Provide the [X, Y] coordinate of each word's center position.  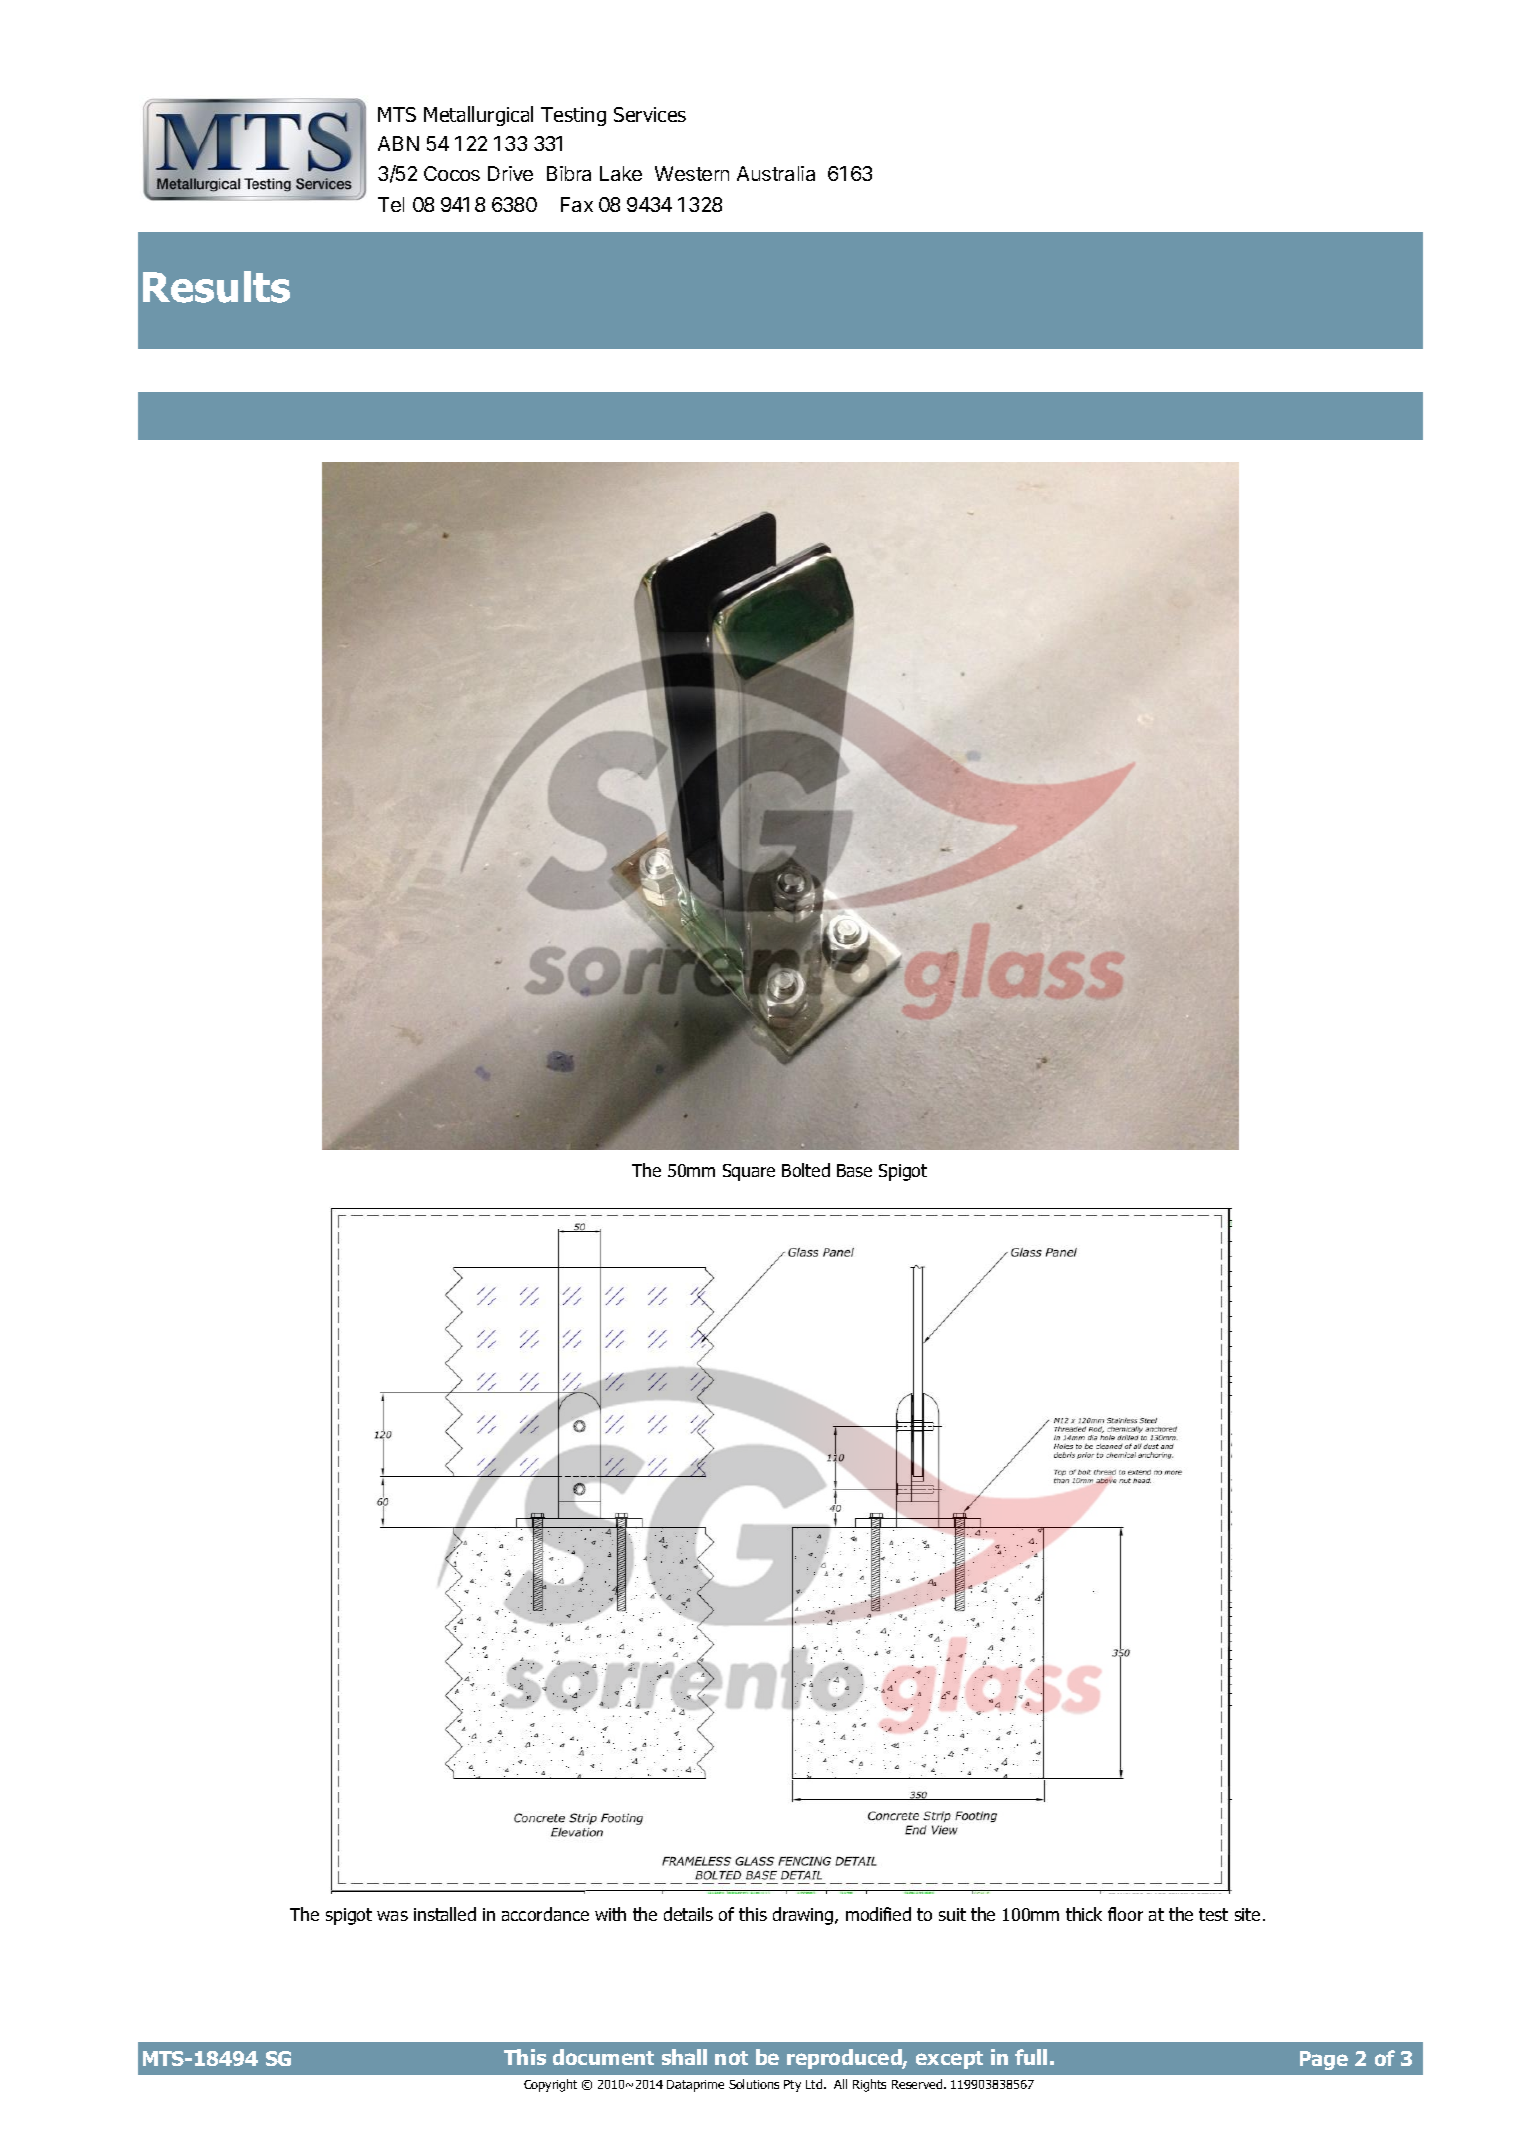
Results [216, 287]
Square [749, 1172]
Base [854, 1170]
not [731, 2058]
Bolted [806, 1170]
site [1247, 1914]
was [392, 1916]
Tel [391, 204]
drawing [804, 1916]
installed [445, 1914]
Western [692, 173]
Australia [776, 173]
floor [1125, 1914]
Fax [577, 204]
